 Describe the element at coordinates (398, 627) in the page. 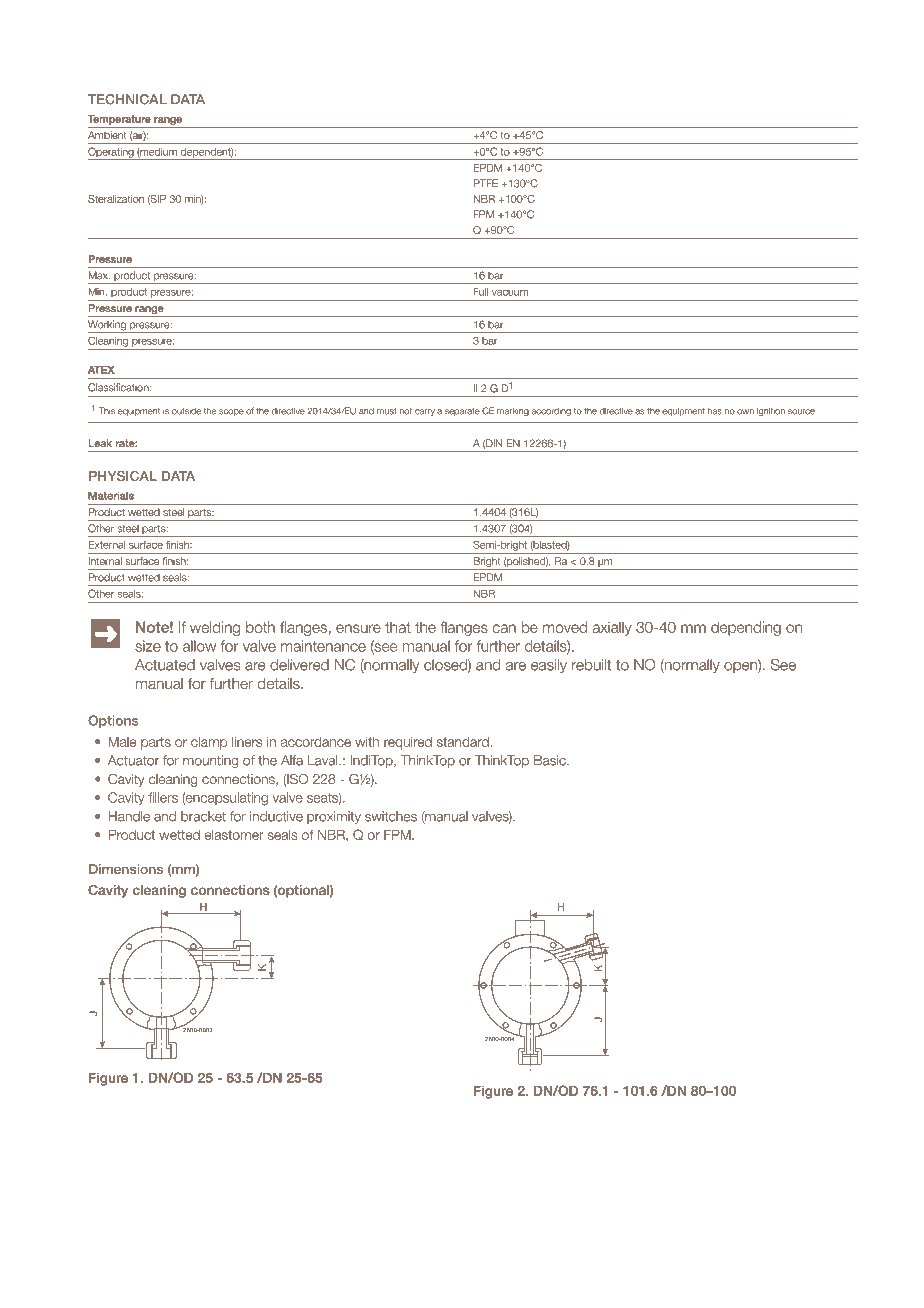

I see `that` at that location.
